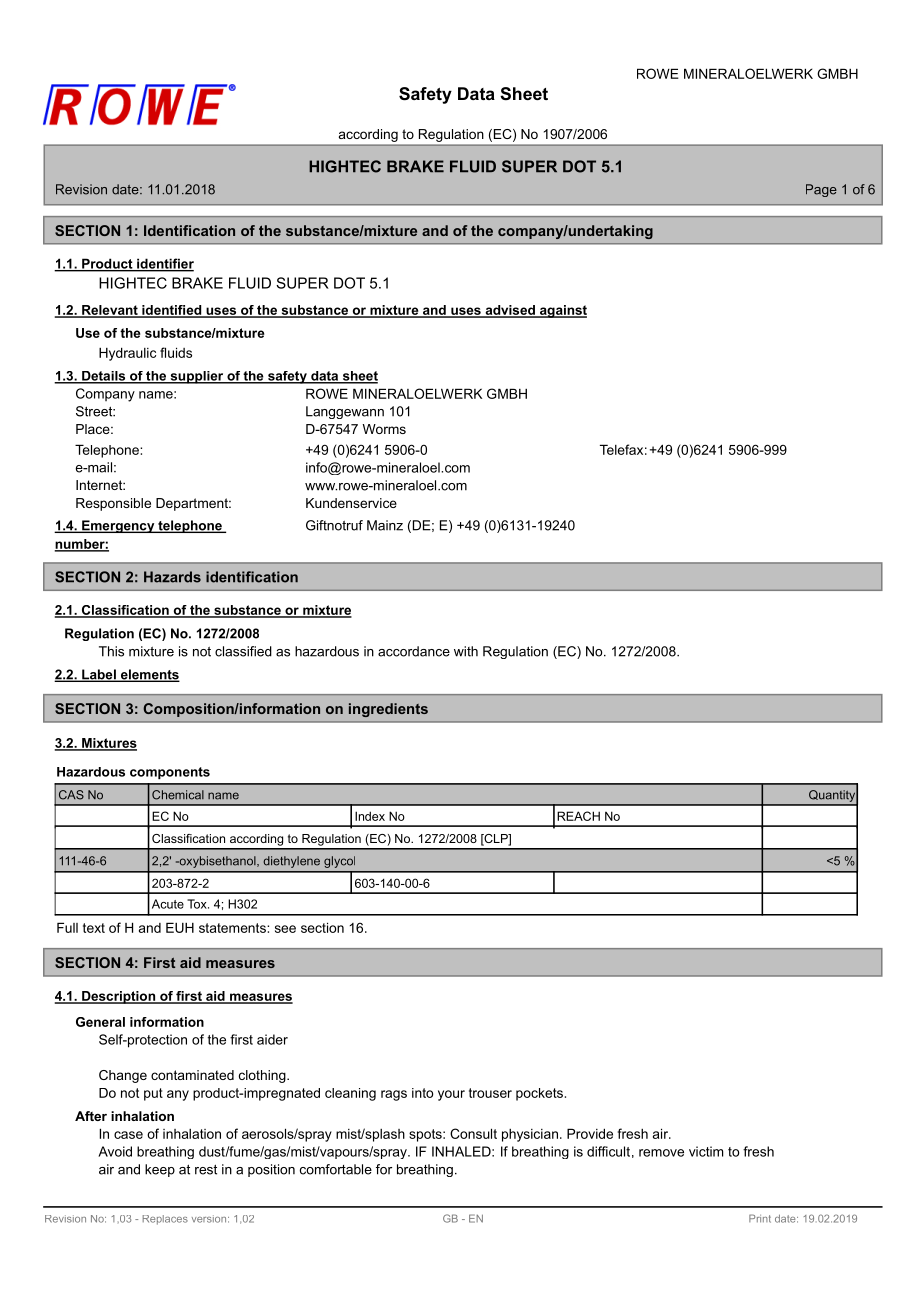 The image size is (924, 1307). Describe the element at coordinates (149, 675) in the image. I see `elements` at that location.
